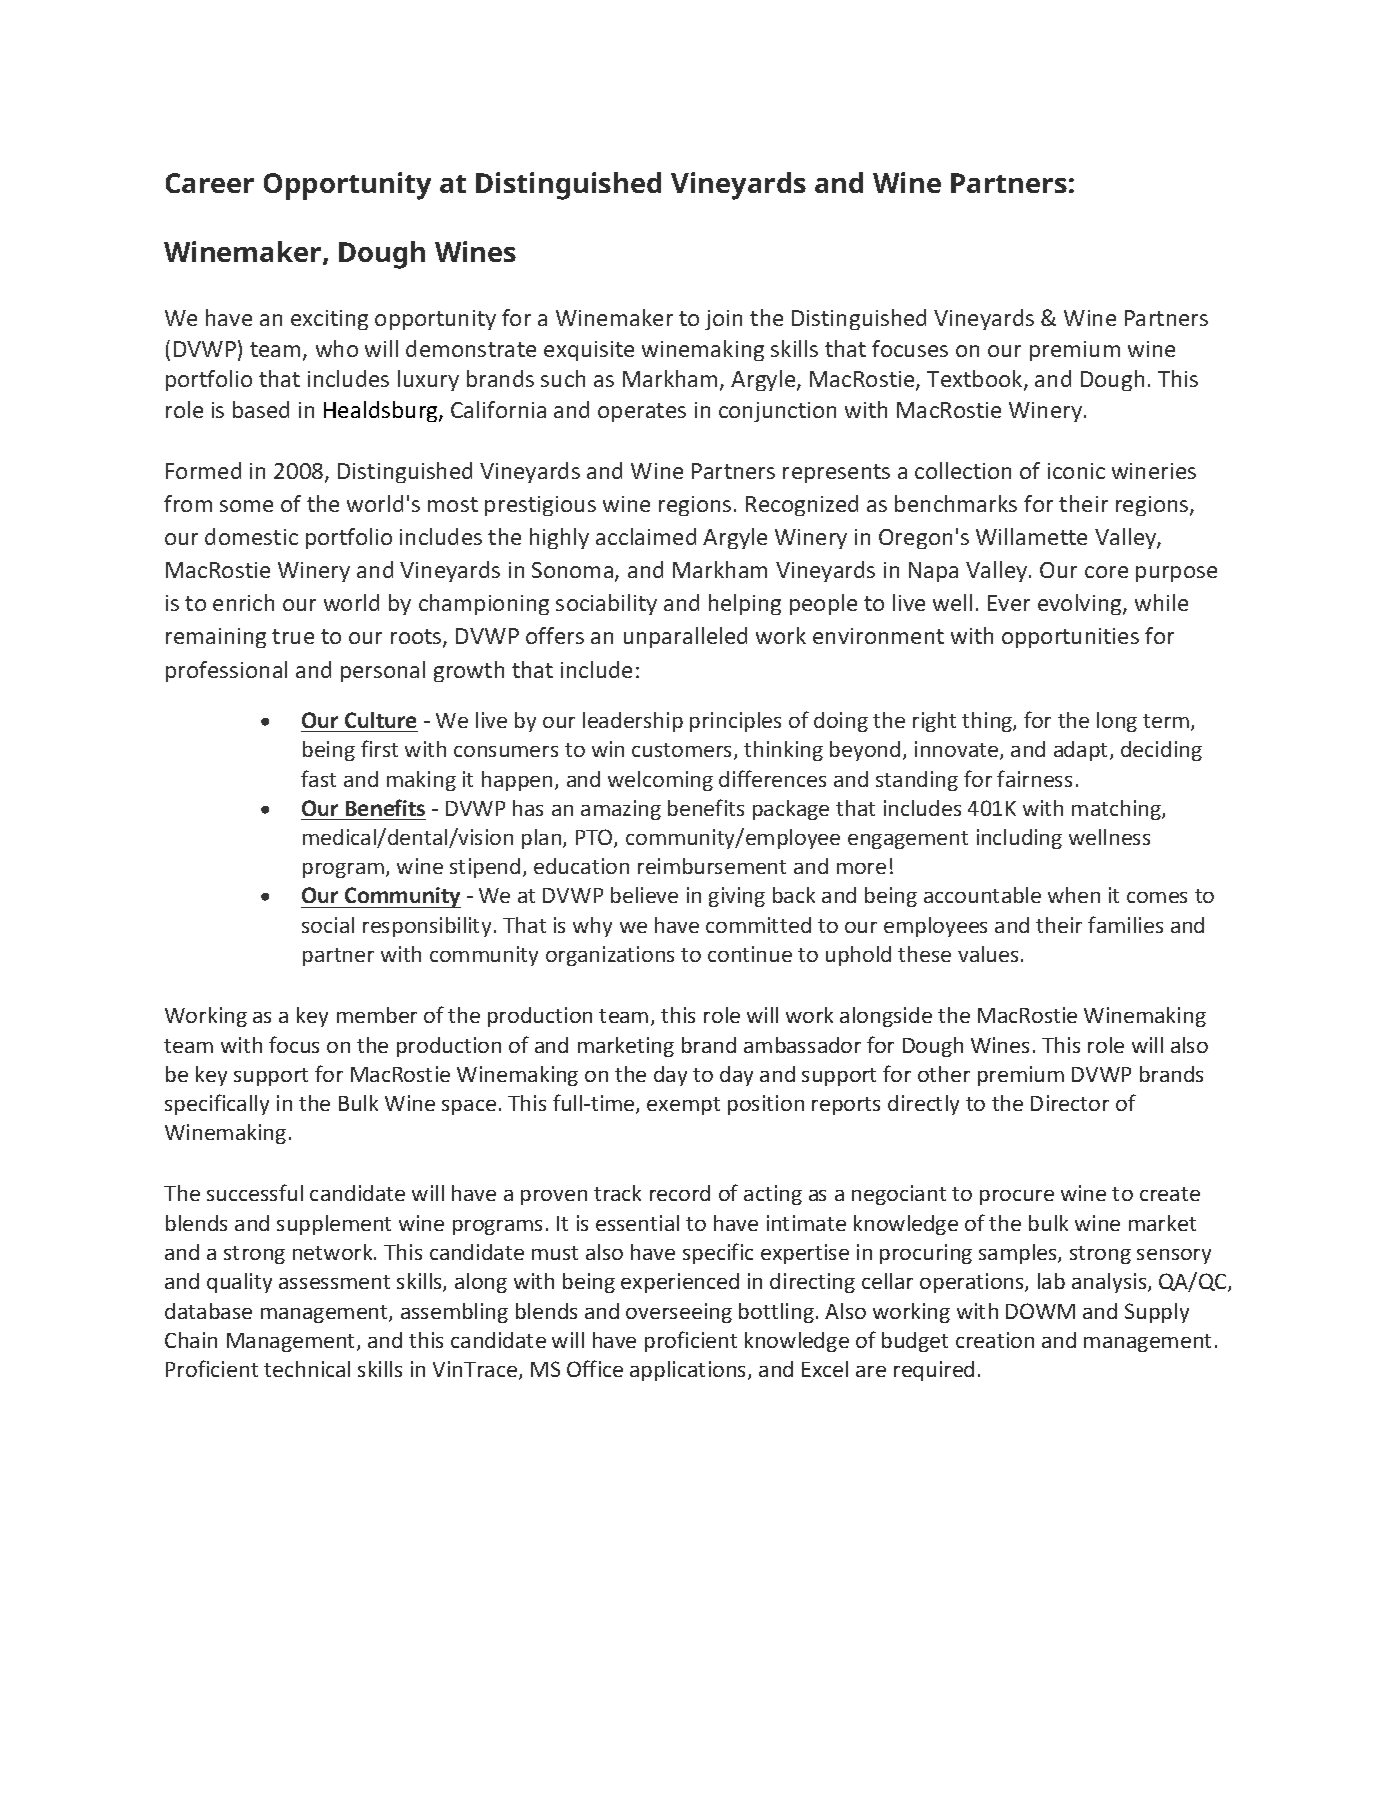  Describe the element at coordinates (307, 1369) in the screenshot. I see `technical` at that location.
